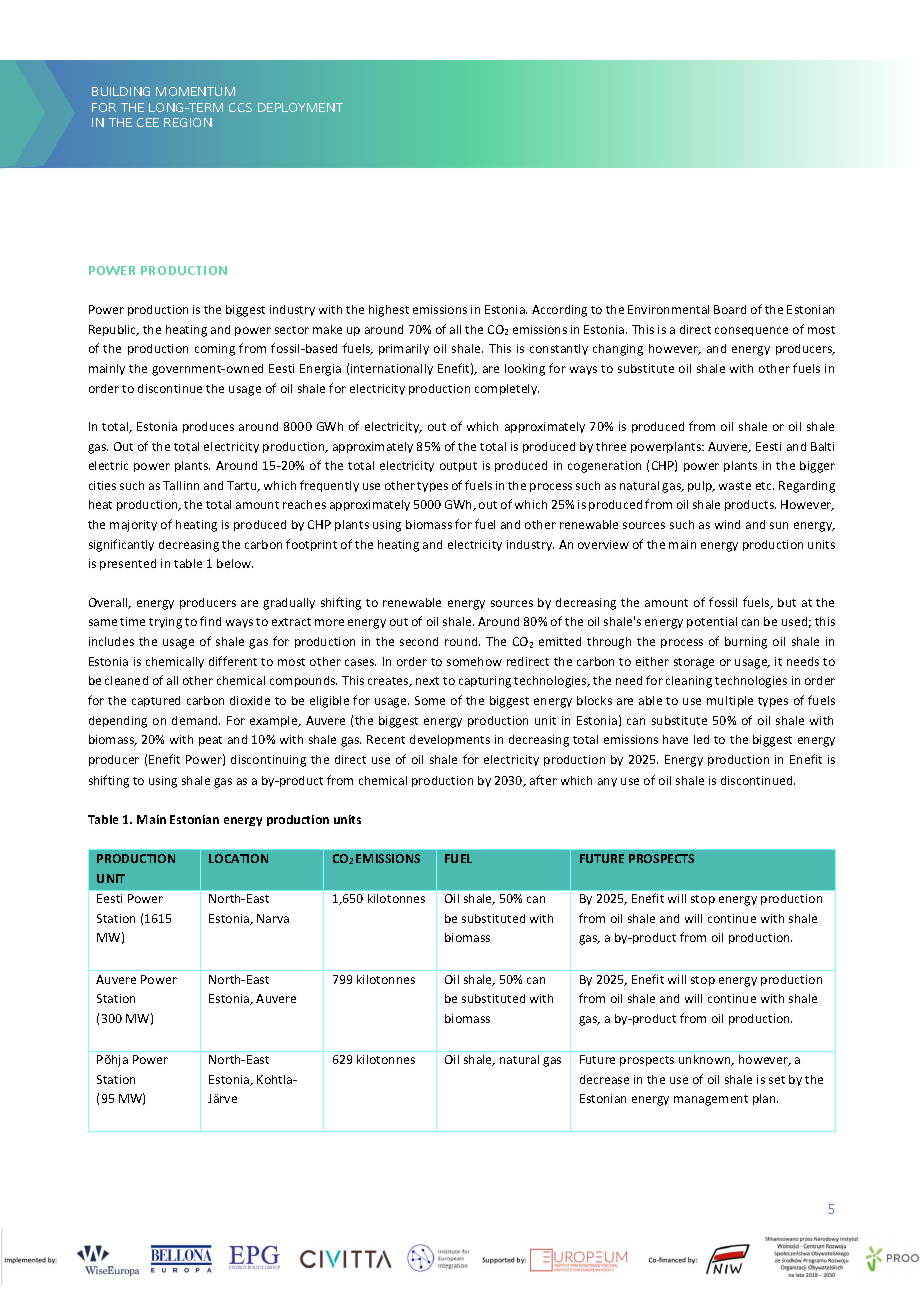  Describe the element at coordinates (215, 350) in the screenshot. I see `coming` at that location.
